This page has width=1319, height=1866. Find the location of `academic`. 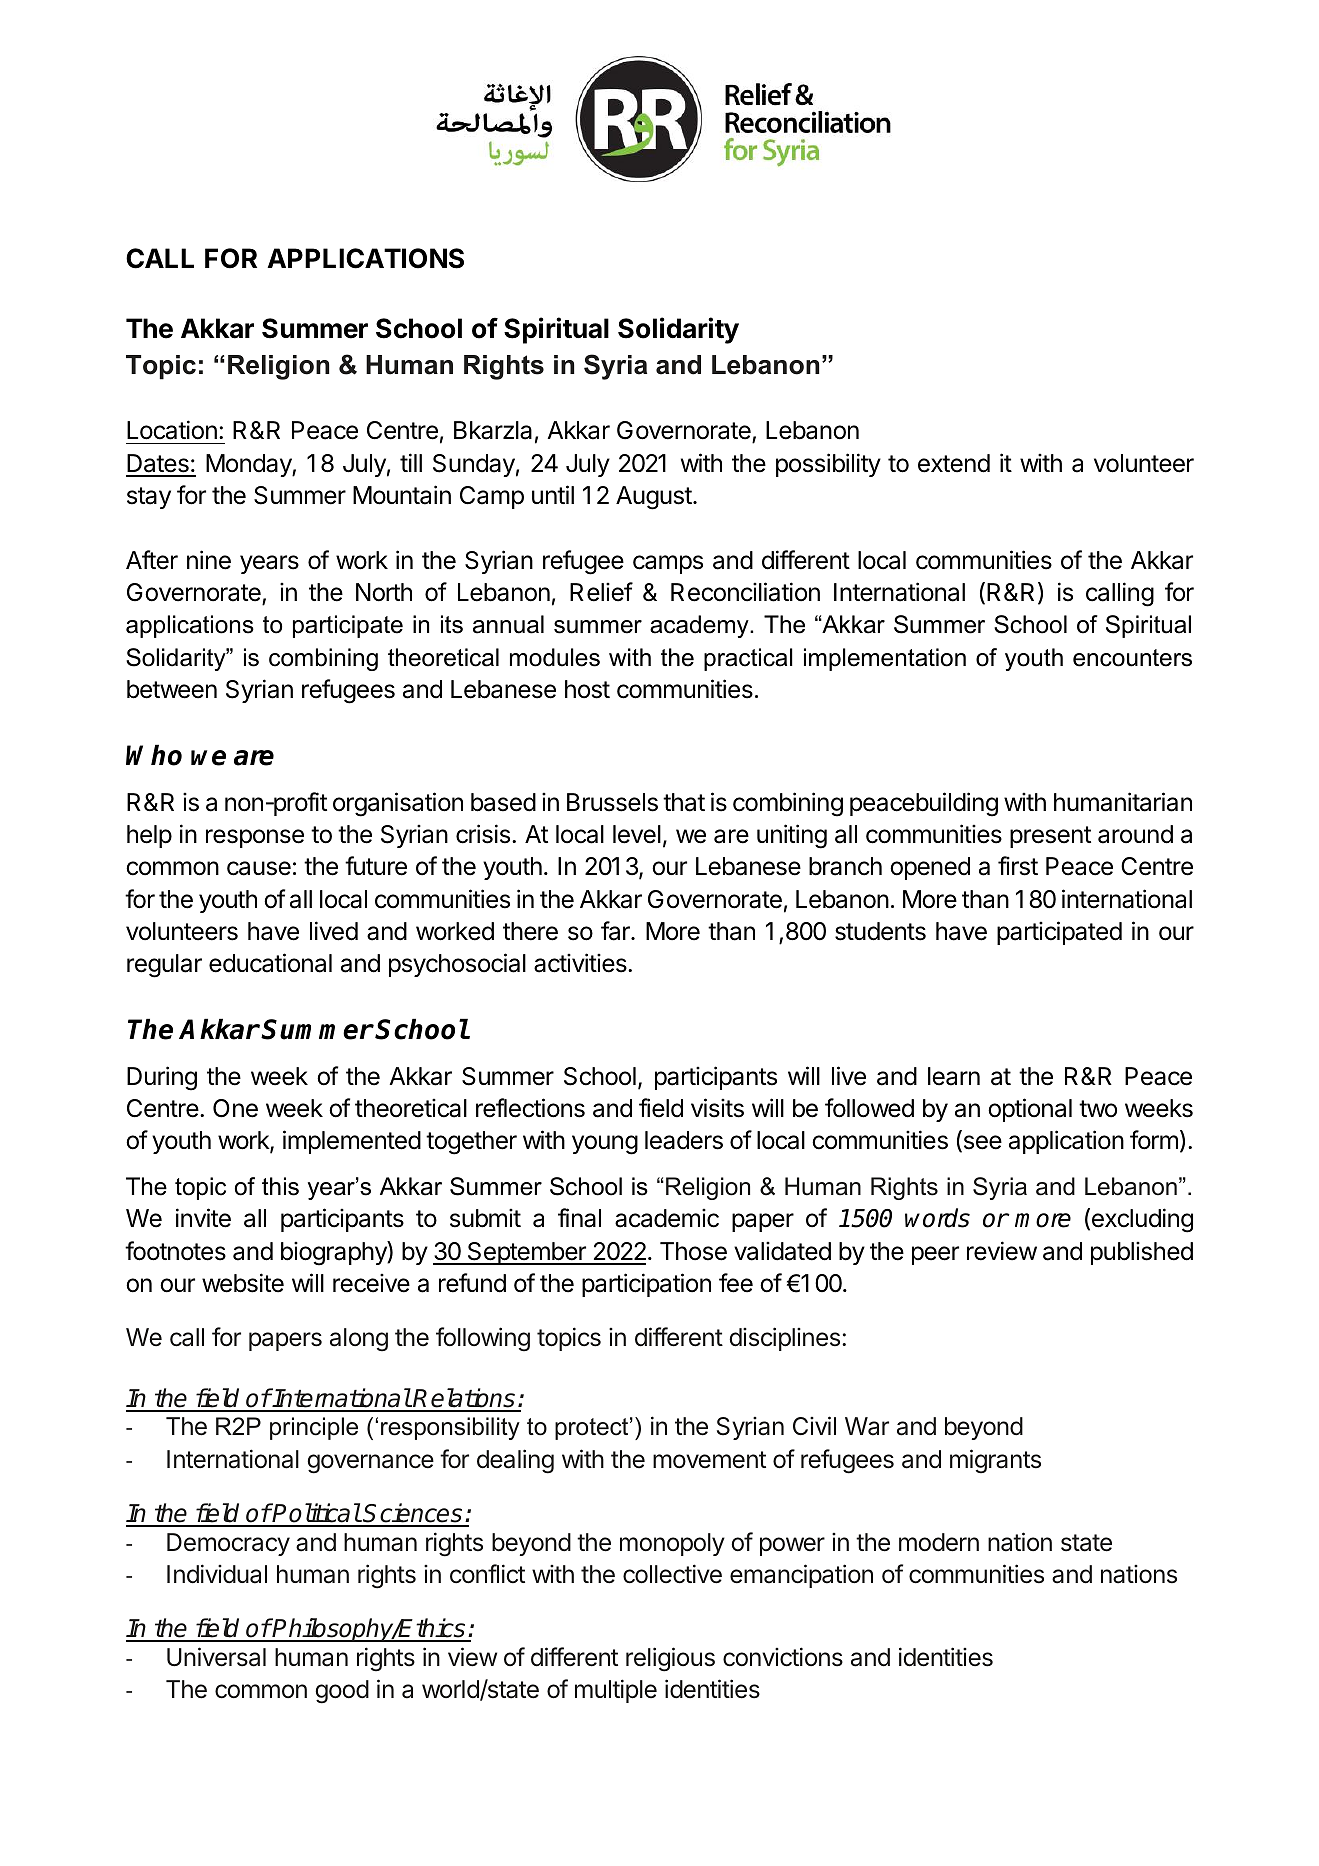

academic is located at coordinates (667, 1218).
